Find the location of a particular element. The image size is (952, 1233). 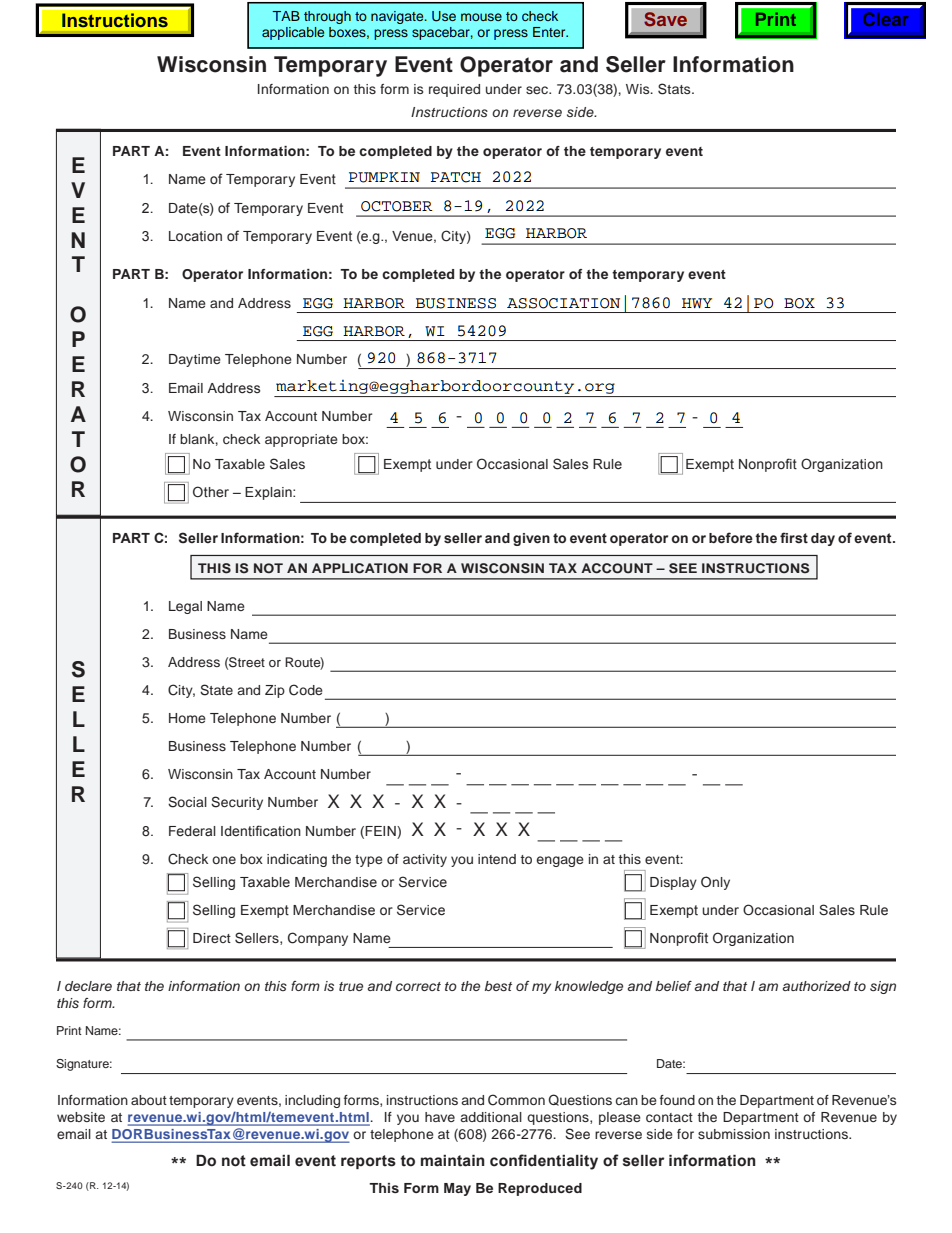

Stats is located at coordinates (675, 89).
